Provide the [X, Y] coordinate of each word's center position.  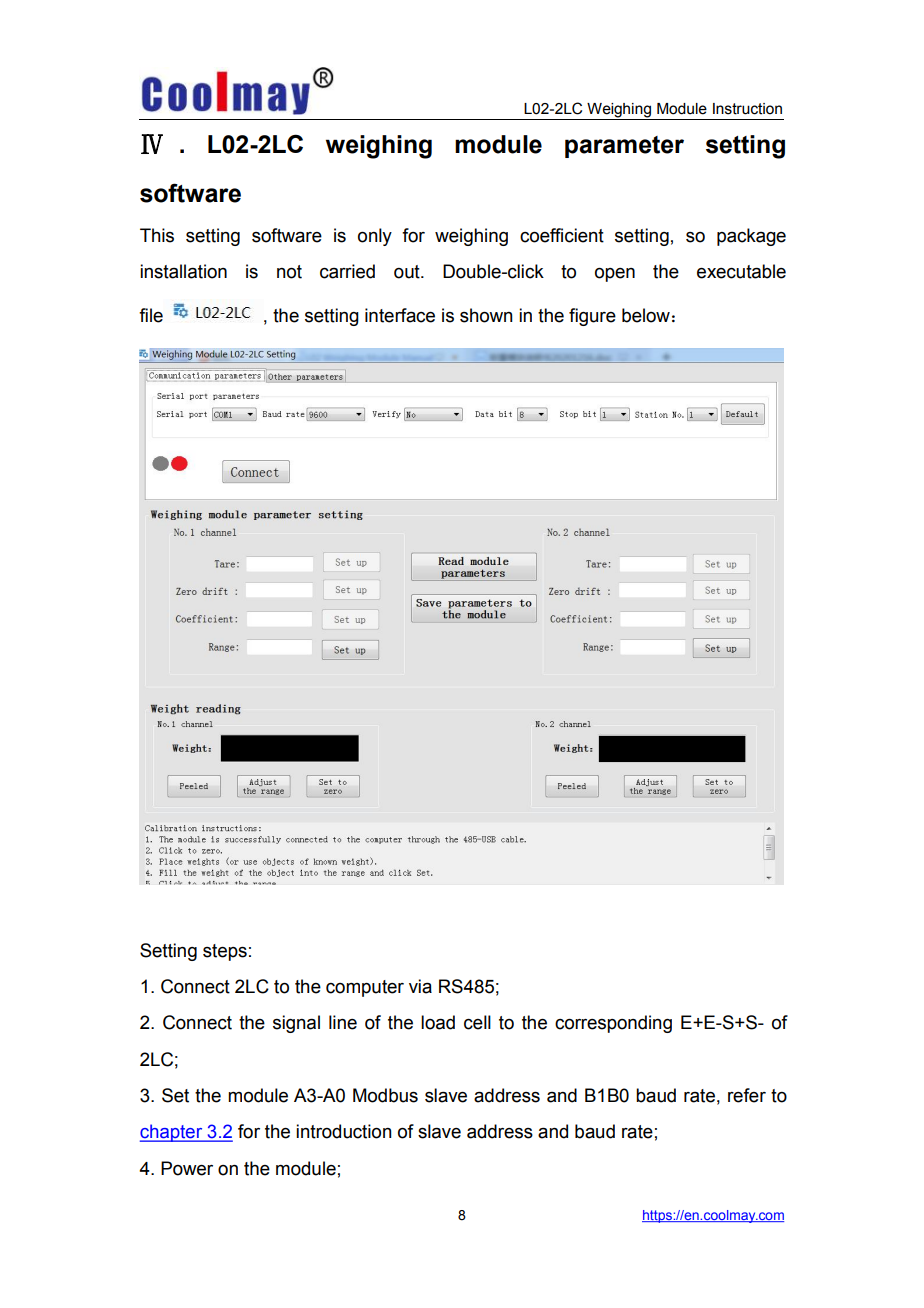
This [157, 235]
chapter [172, 1133]
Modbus [385, 1095]
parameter [624, 147]
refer [747, 1095]
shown [486, 315]
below [646, 315]
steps [225, 952]
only [375, 237]
